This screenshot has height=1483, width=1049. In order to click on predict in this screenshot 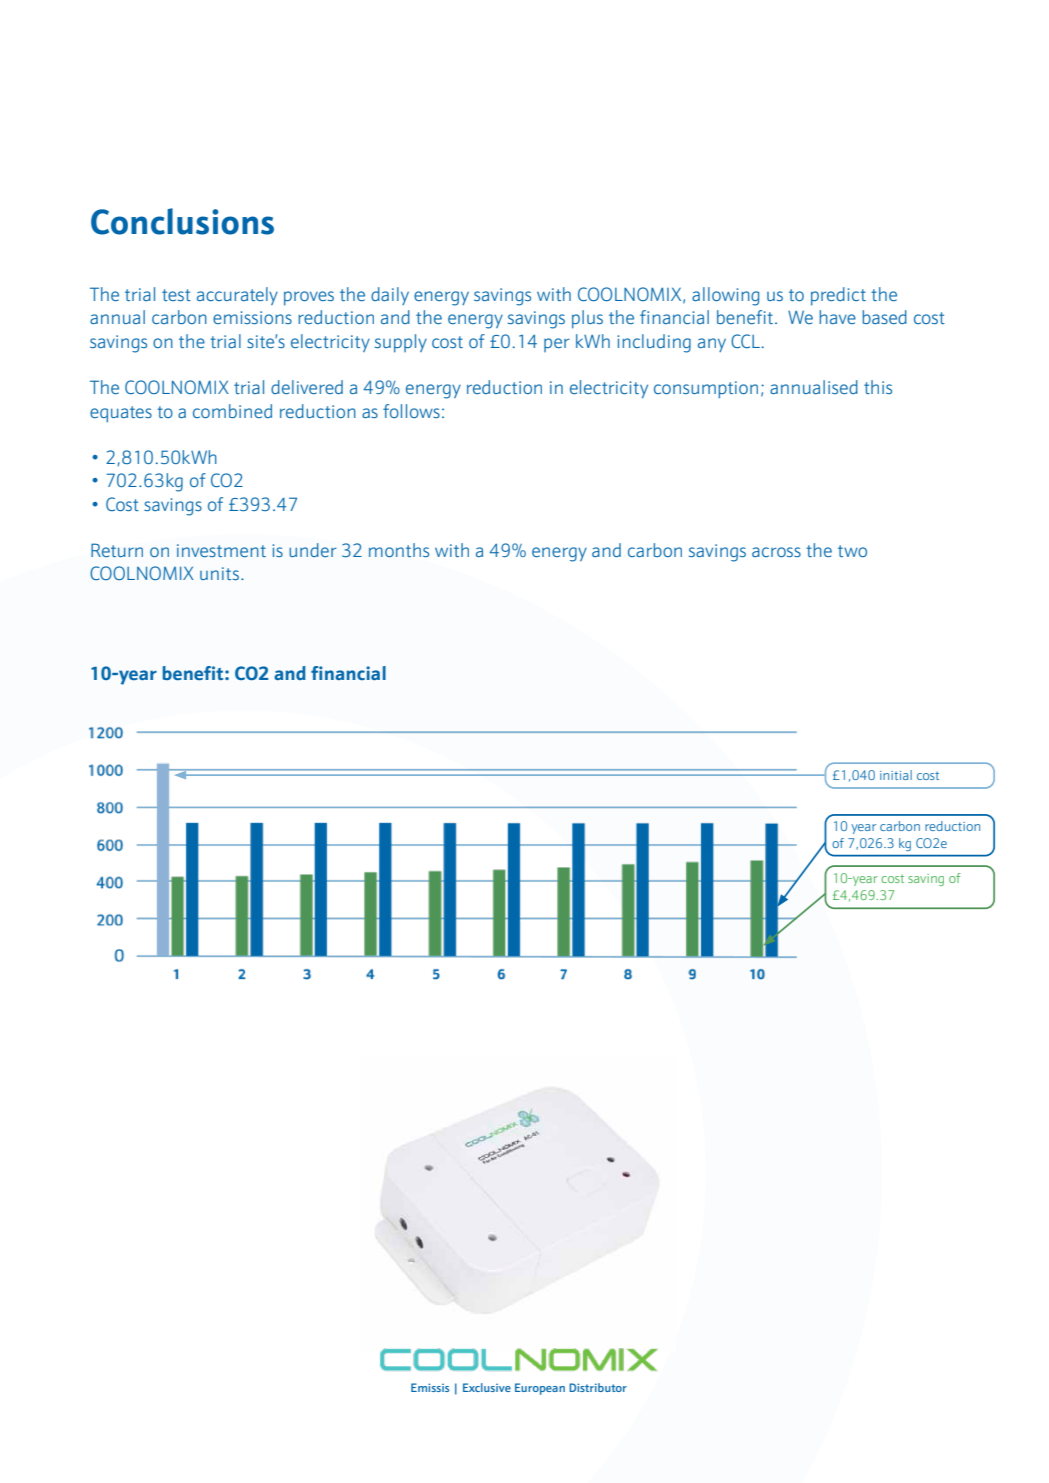, I will do `click(838, 296)`.
